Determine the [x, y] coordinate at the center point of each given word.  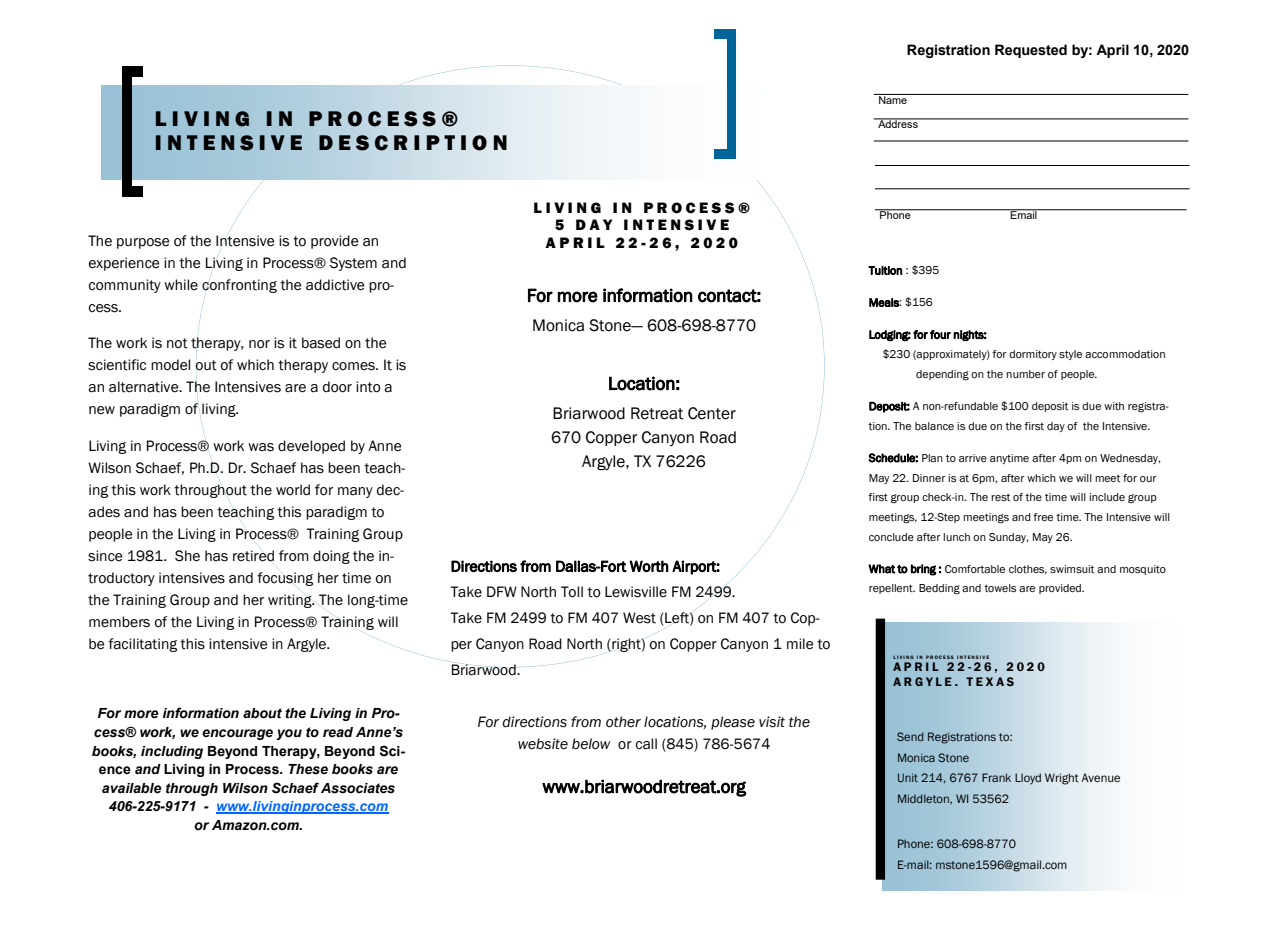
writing [291, 601]
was [261, 447]
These [308, 769]
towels [1000, 588]
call [646, 744]
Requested [1031, 51]
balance [934, 426]
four [940, 334]
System [353, 264]
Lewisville [636, 592]
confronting [239, 286]
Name [893, 99]
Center [712, 413]
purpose [143, 243]
